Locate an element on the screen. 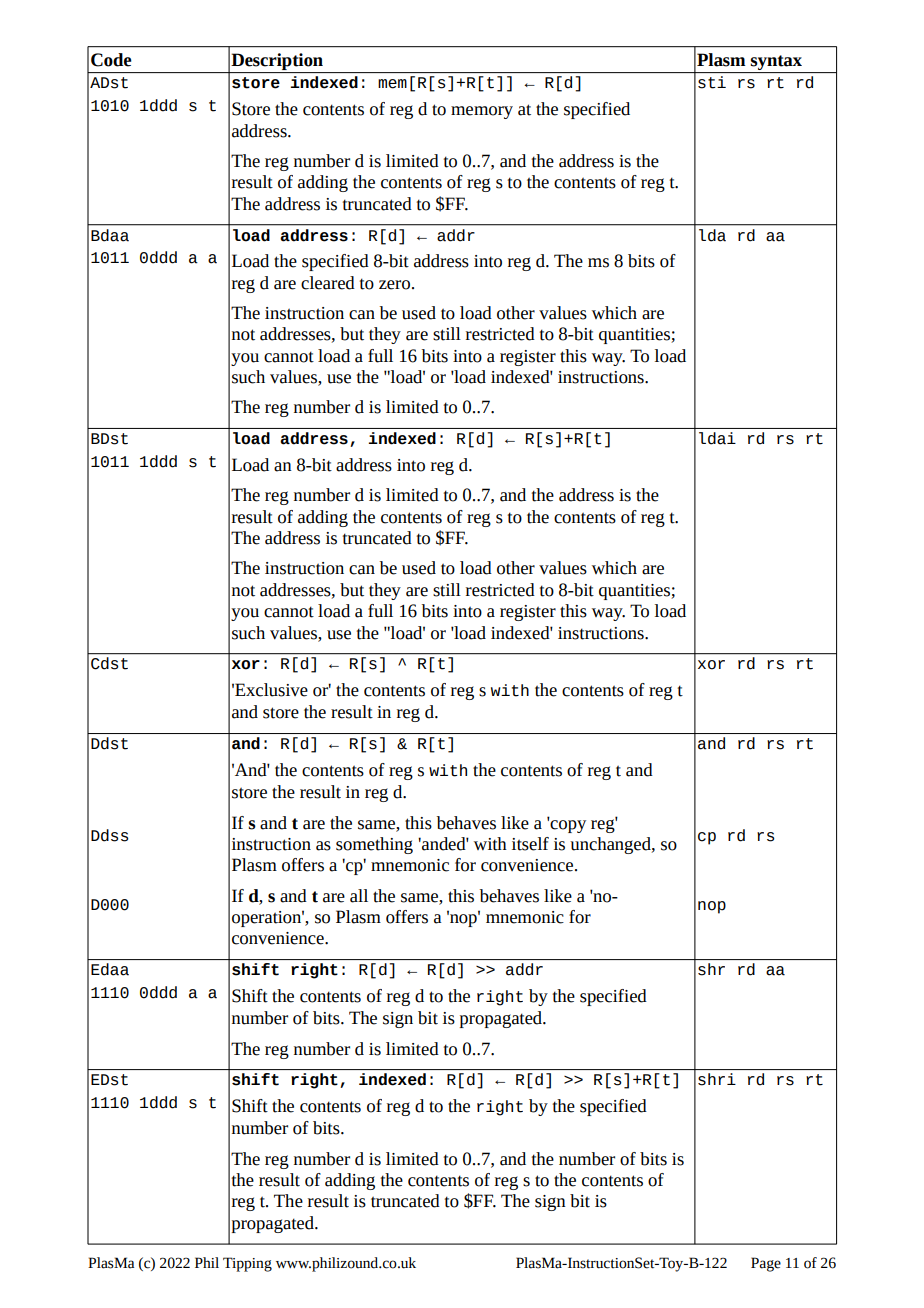 Image resolution: width=924 pixels, height=1308 pixels. Code is located at coordinates (111, 60).
